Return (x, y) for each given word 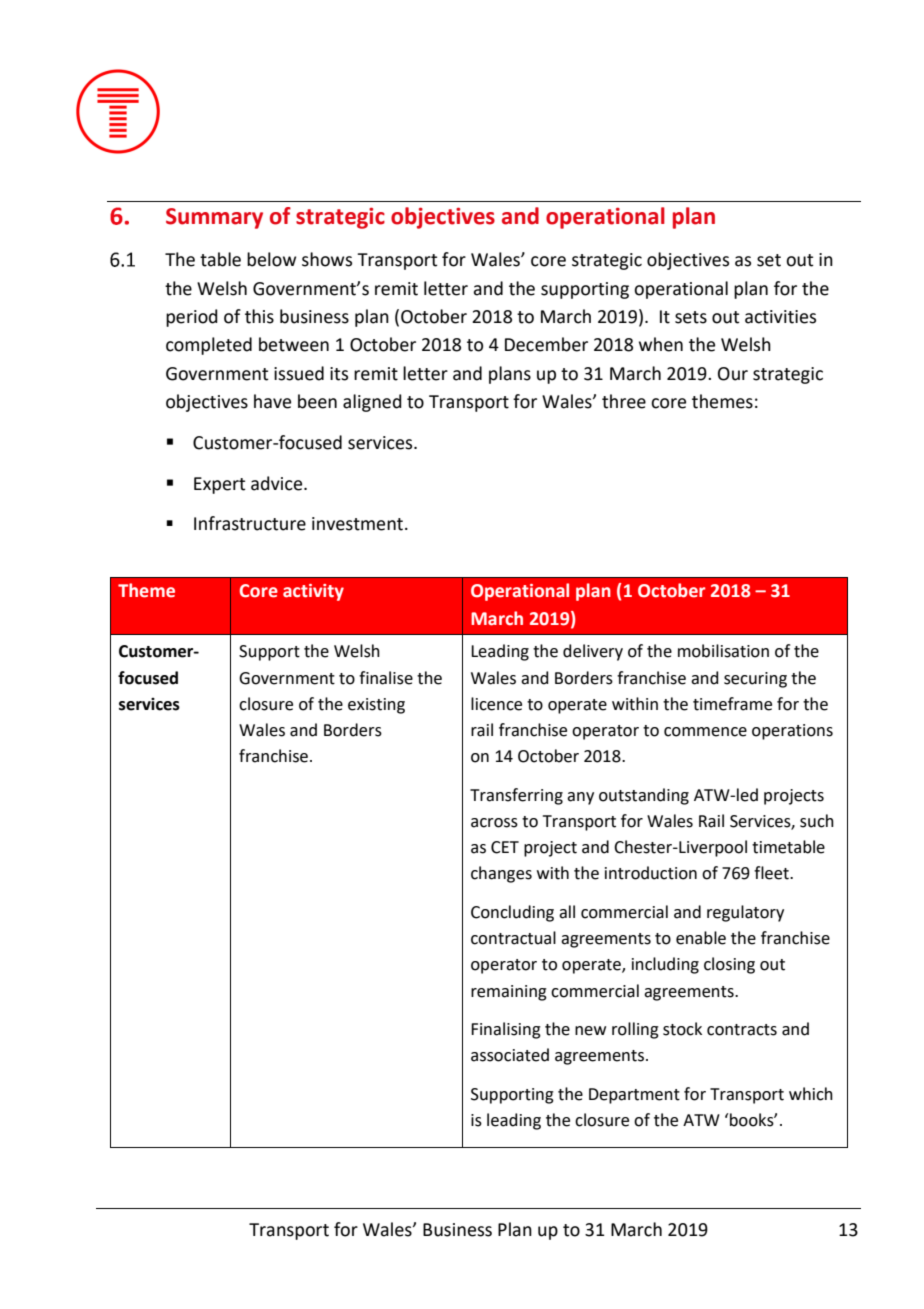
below (271, 259)
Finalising (506, 1030)
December (546, 344)
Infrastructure (250, 523)
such (817, 821)
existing (376, 706)
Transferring (516, 796)
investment (359, 524)
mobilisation (723, 651)
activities (780, 317)
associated (510, 1055)
